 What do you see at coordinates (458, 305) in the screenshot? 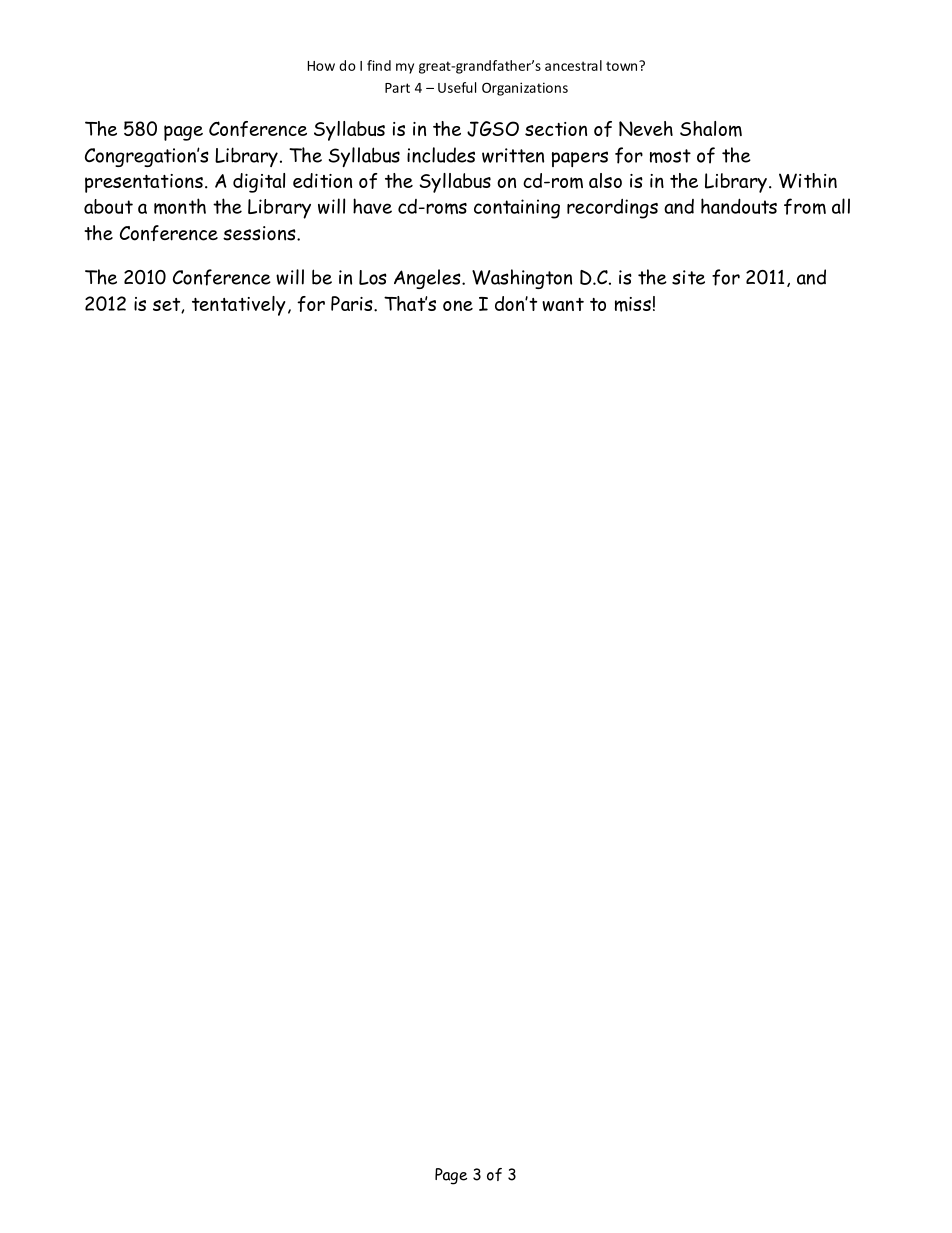
I see `one` at bounding box center [458, 305].
